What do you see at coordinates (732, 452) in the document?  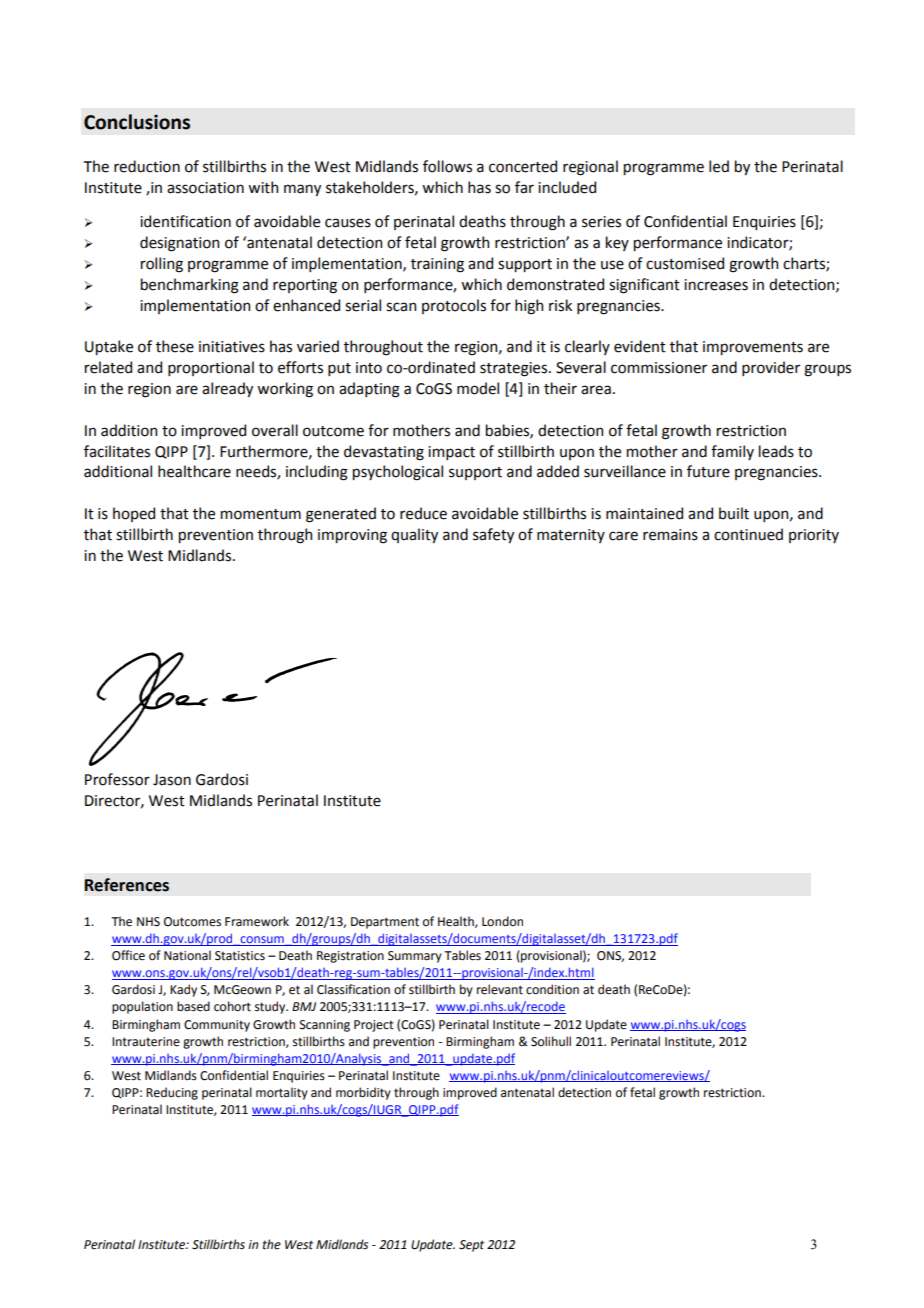 I see `family` at bounding box center [732, 452].
